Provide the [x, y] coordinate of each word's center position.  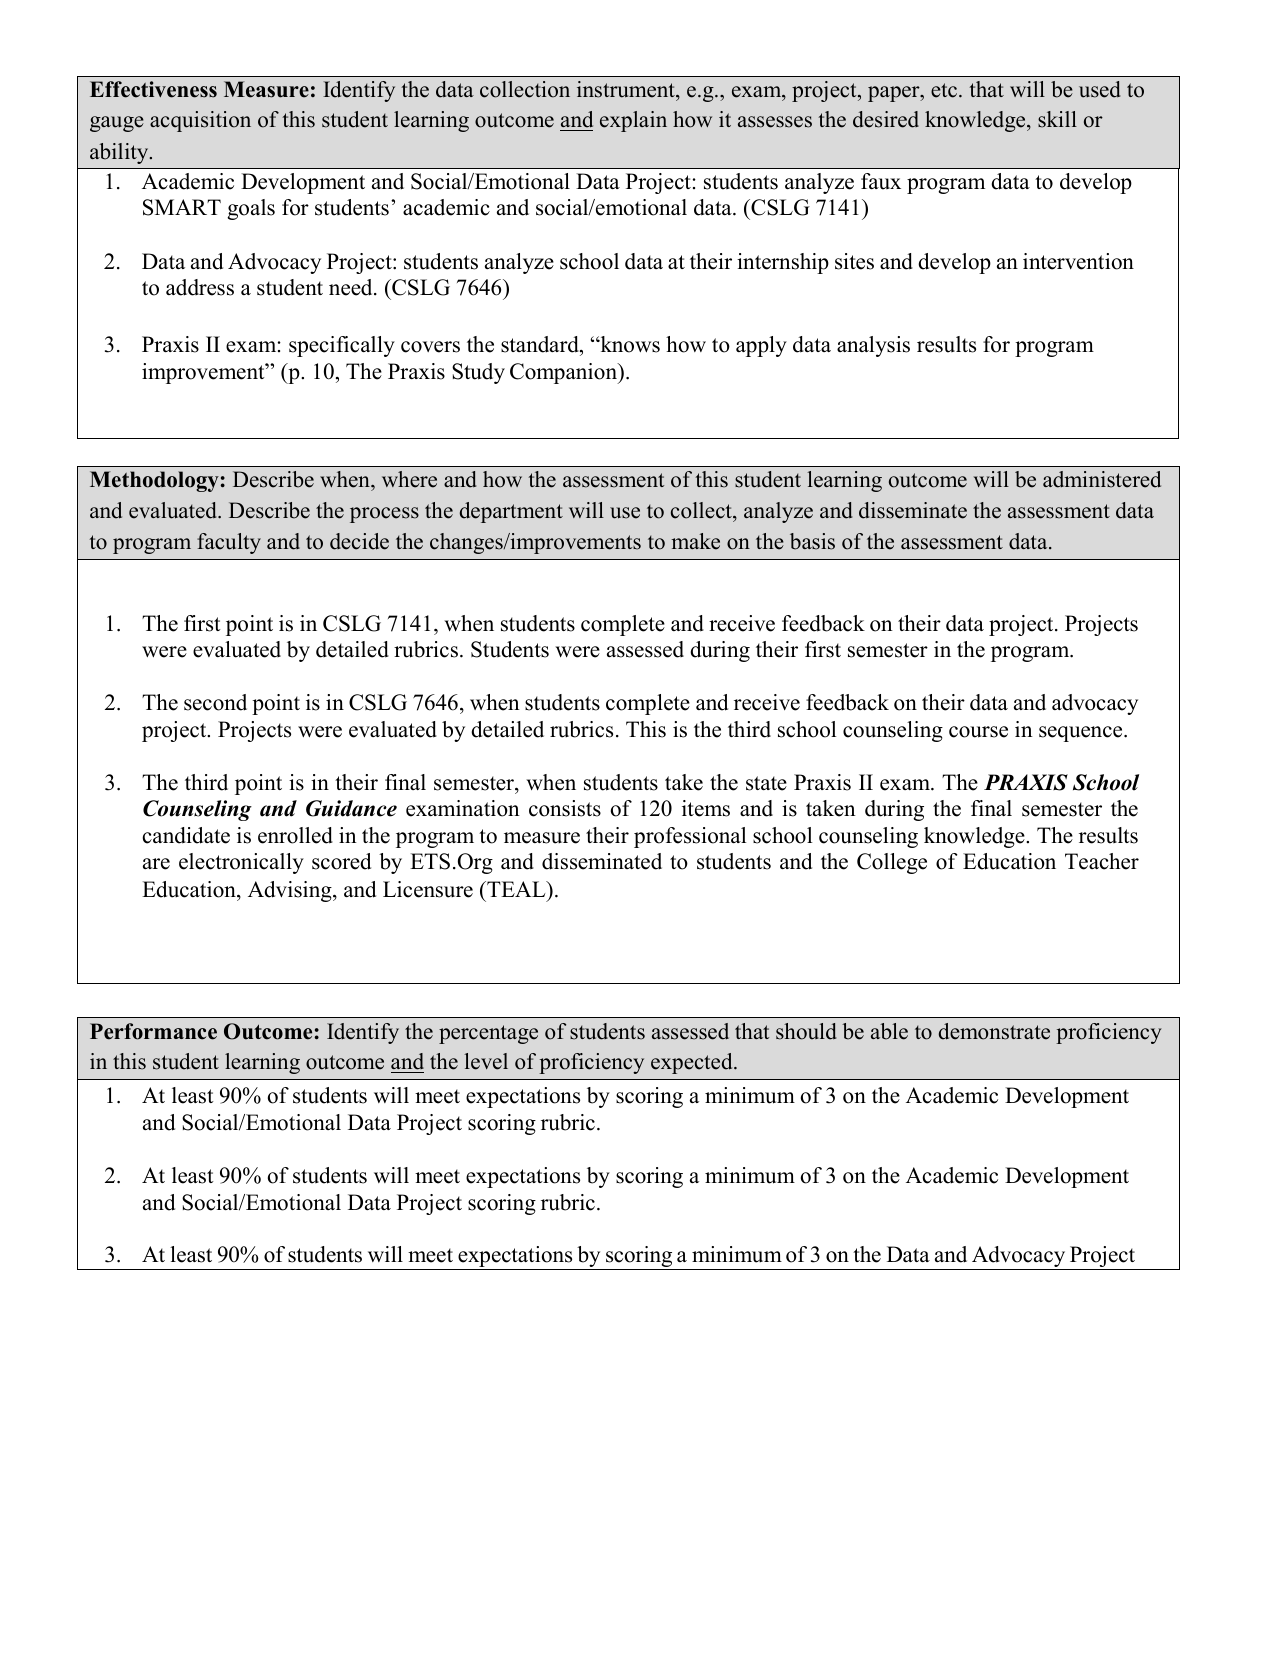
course [978, 732]
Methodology [154, 481]
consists [565, 808]
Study [478, 373]
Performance [153, 1031]
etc [945, 90]
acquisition [200, 121]
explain [633, 121]
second [215, 702]
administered [1102, 479]
